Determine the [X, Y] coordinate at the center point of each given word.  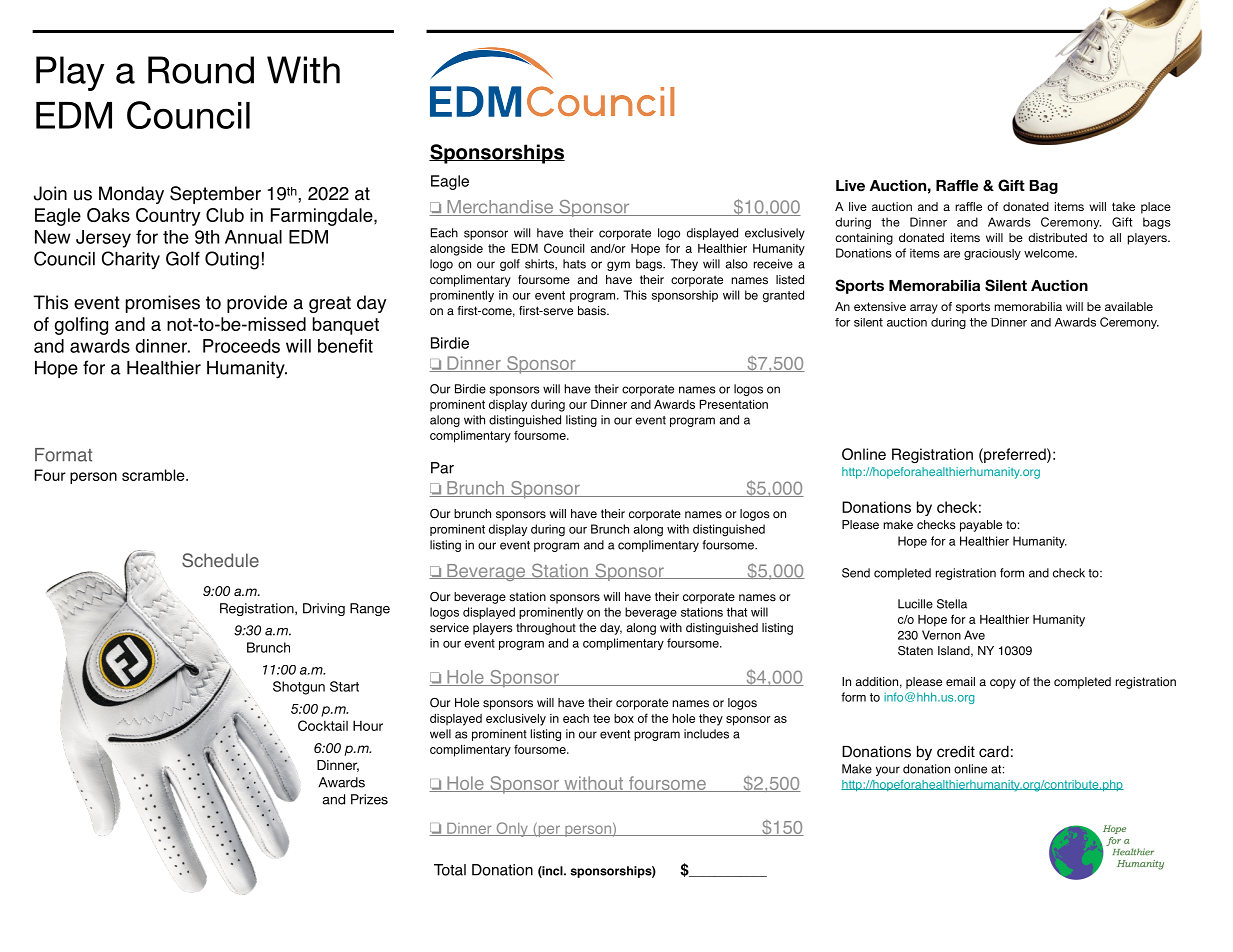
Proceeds [241, 346]
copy [1003, 684]
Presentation [734, 404]
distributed [1057, 237]
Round [201, 70]
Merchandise [500, 208]
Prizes [369, 799]
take [1123, 206]
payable [981, 526]
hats [574, 264]
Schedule [220, 560]
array [924, 309]
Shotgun [299, 688]
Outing [232, 260]
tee [601, 718]
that [737, 612]
